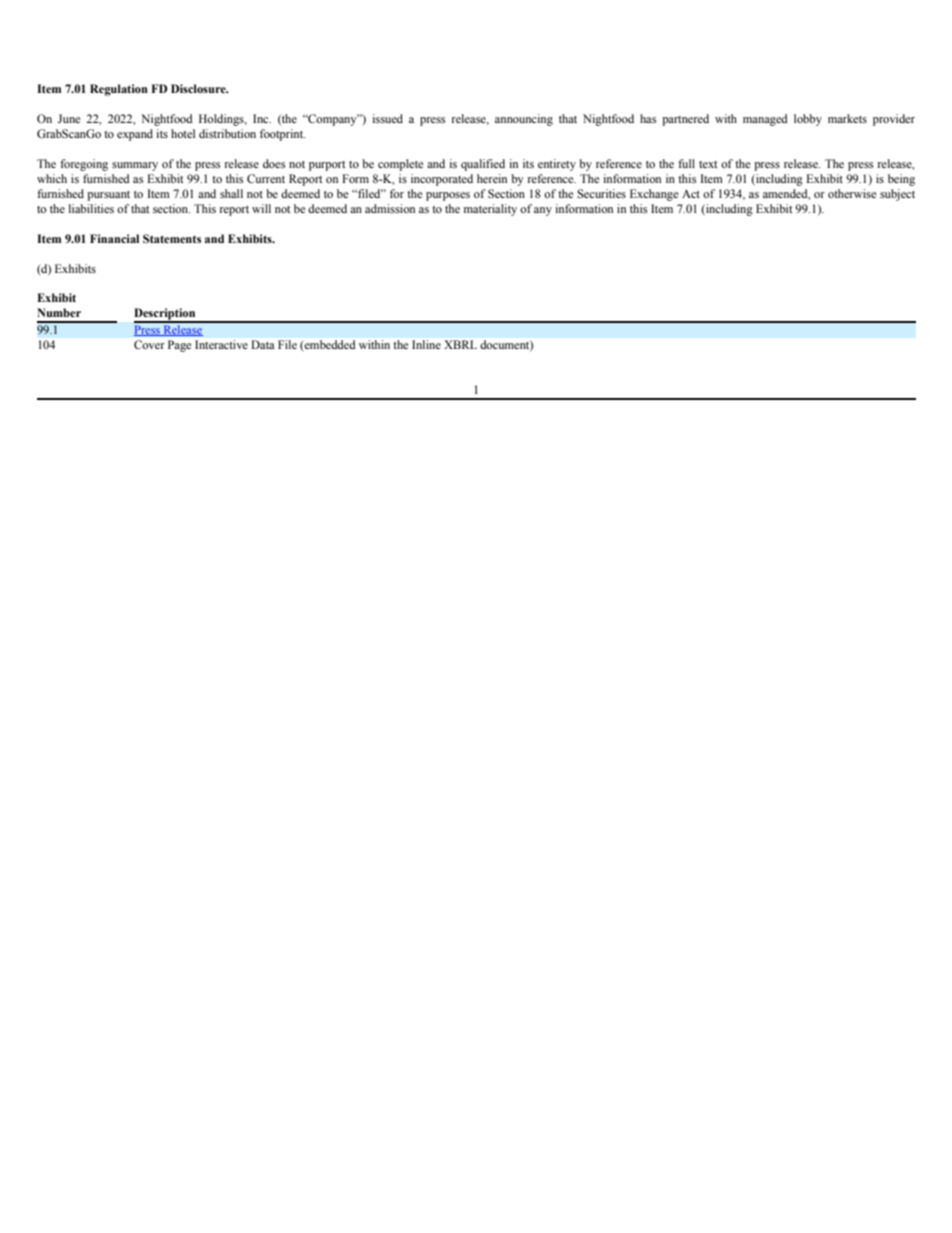  Describe the element at coordinates (490, 210) in the screenshot. I see `materiality` at that location.
